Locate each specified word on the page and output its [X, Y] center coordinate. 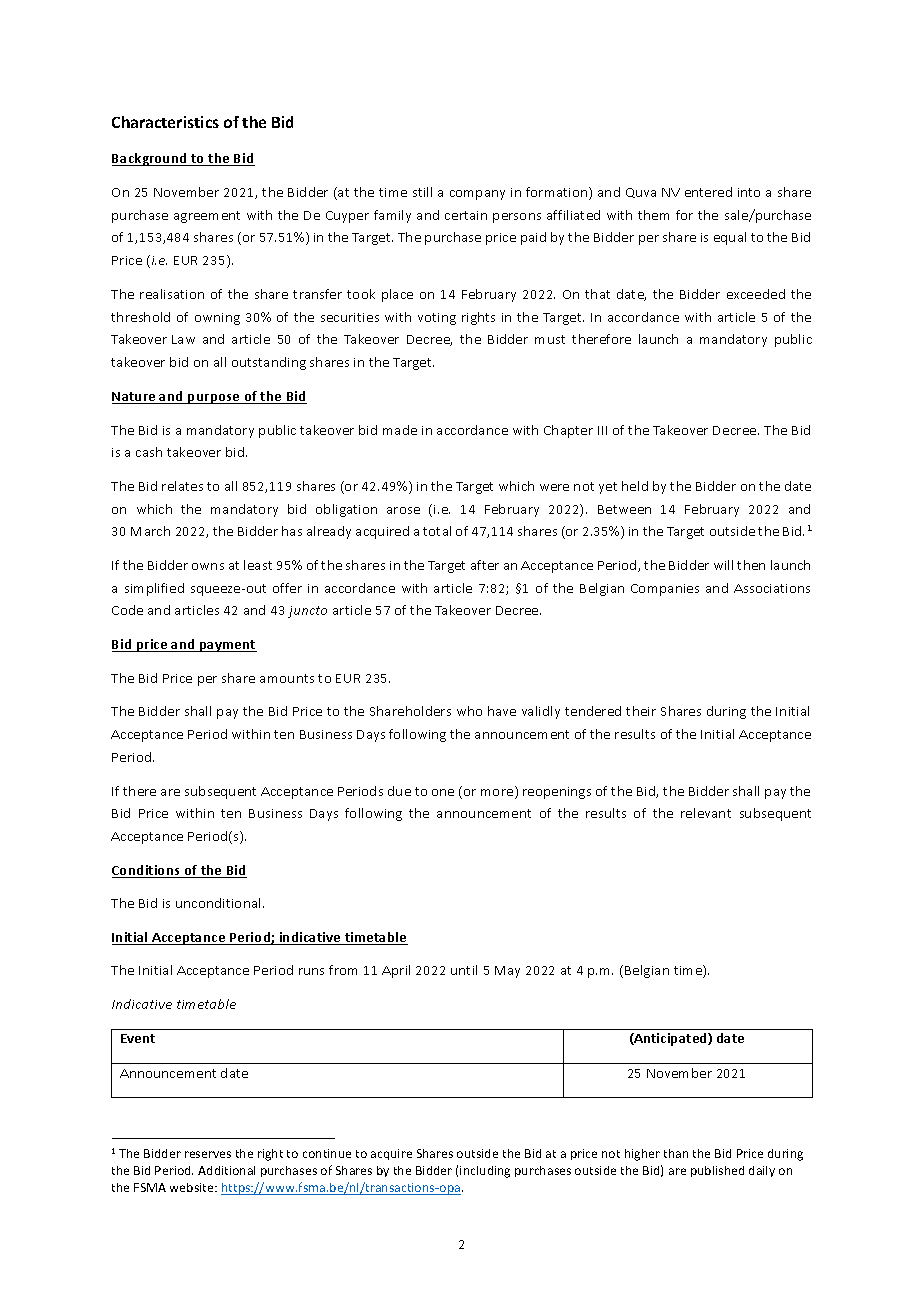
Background [150, 159]
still [422, 192]
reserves [208, 1154]
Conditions [147, 871]
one [443, 792]
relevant [706, 813]
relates [182, 486]
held [635, 486]
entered [708, 192]
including [485, 1172]
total [437, 531]
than [676, 1153]
